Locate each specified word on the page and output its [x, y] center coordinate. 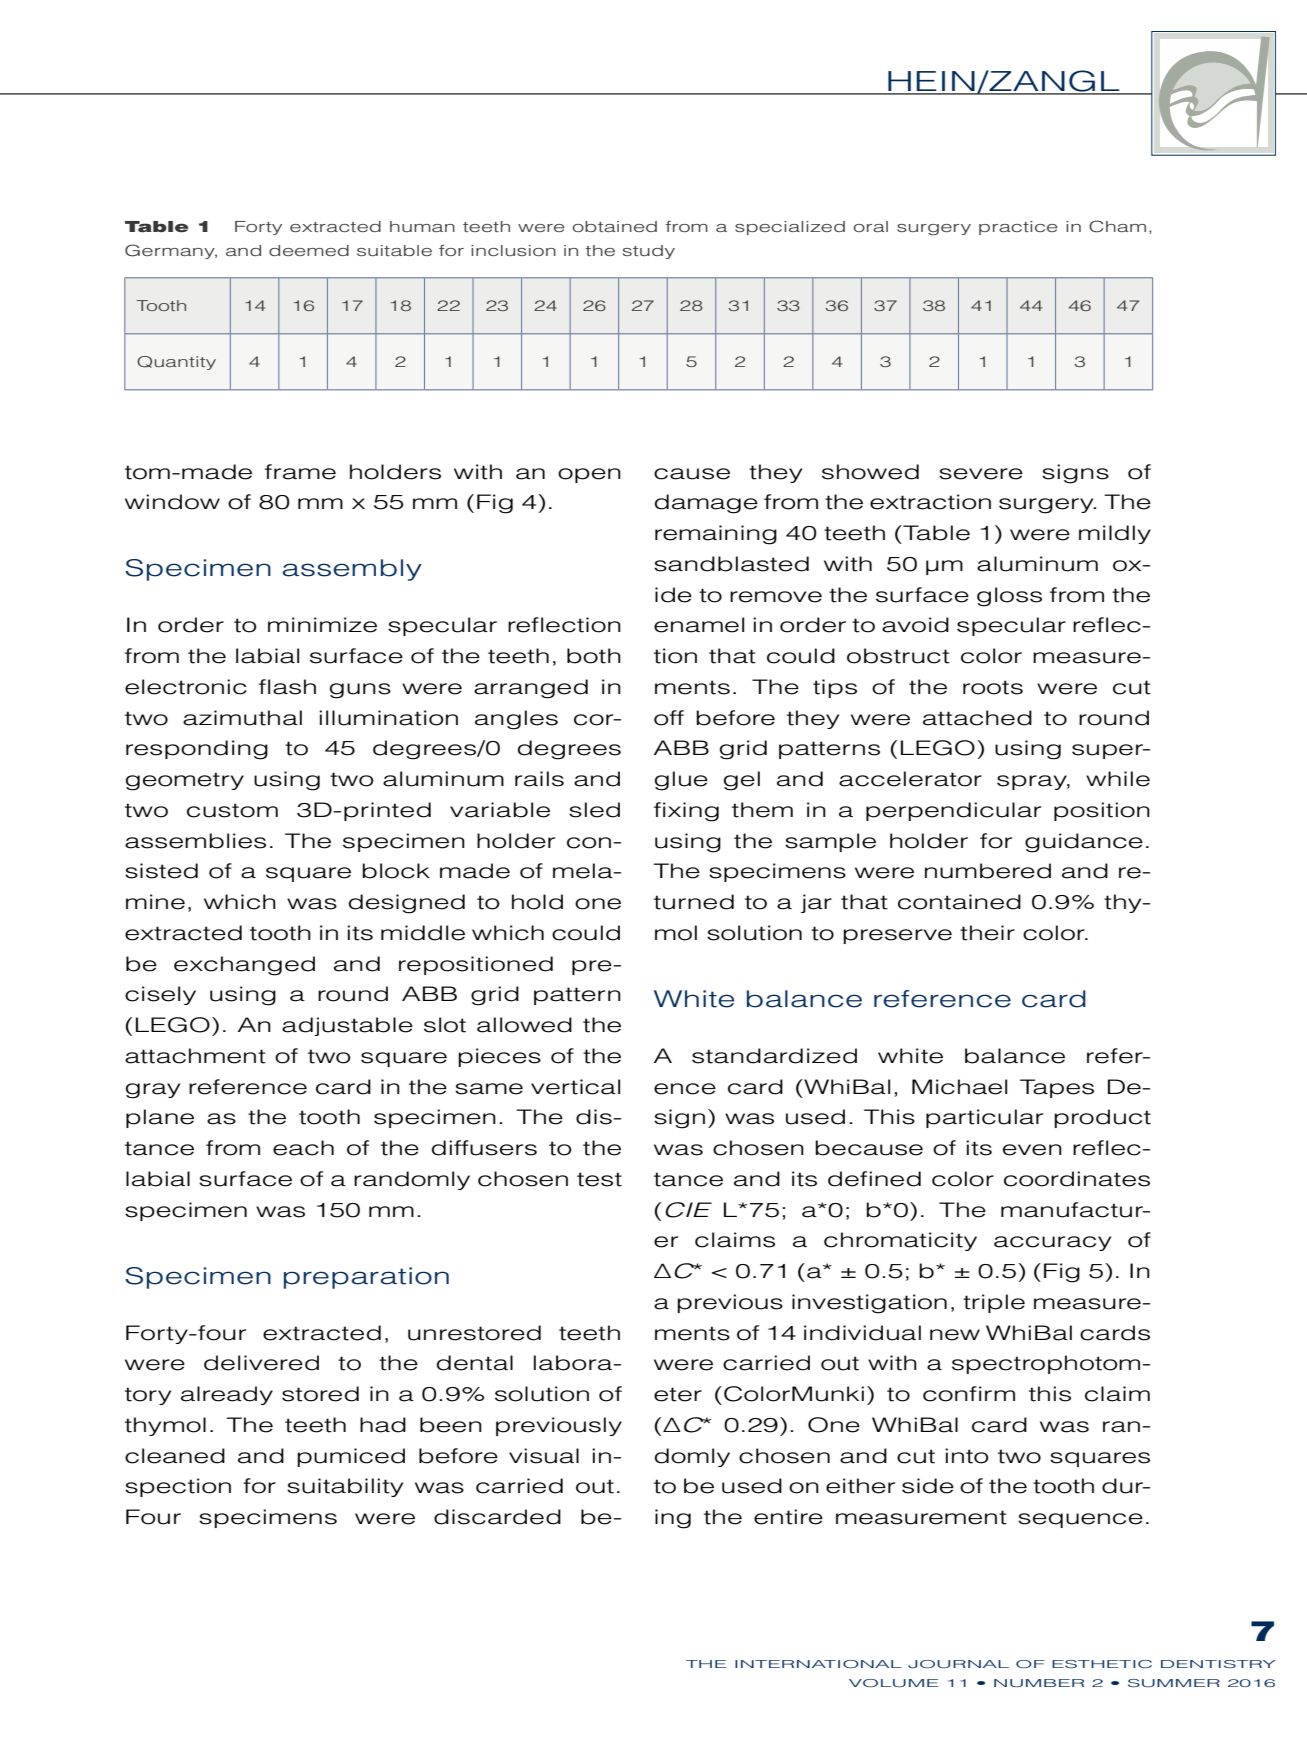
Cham [1117, 226]
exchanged [244, 966]
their [987, 933]
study [649, 252]
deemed [309, 250]
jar [816, 903]
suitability [345, 1487]
